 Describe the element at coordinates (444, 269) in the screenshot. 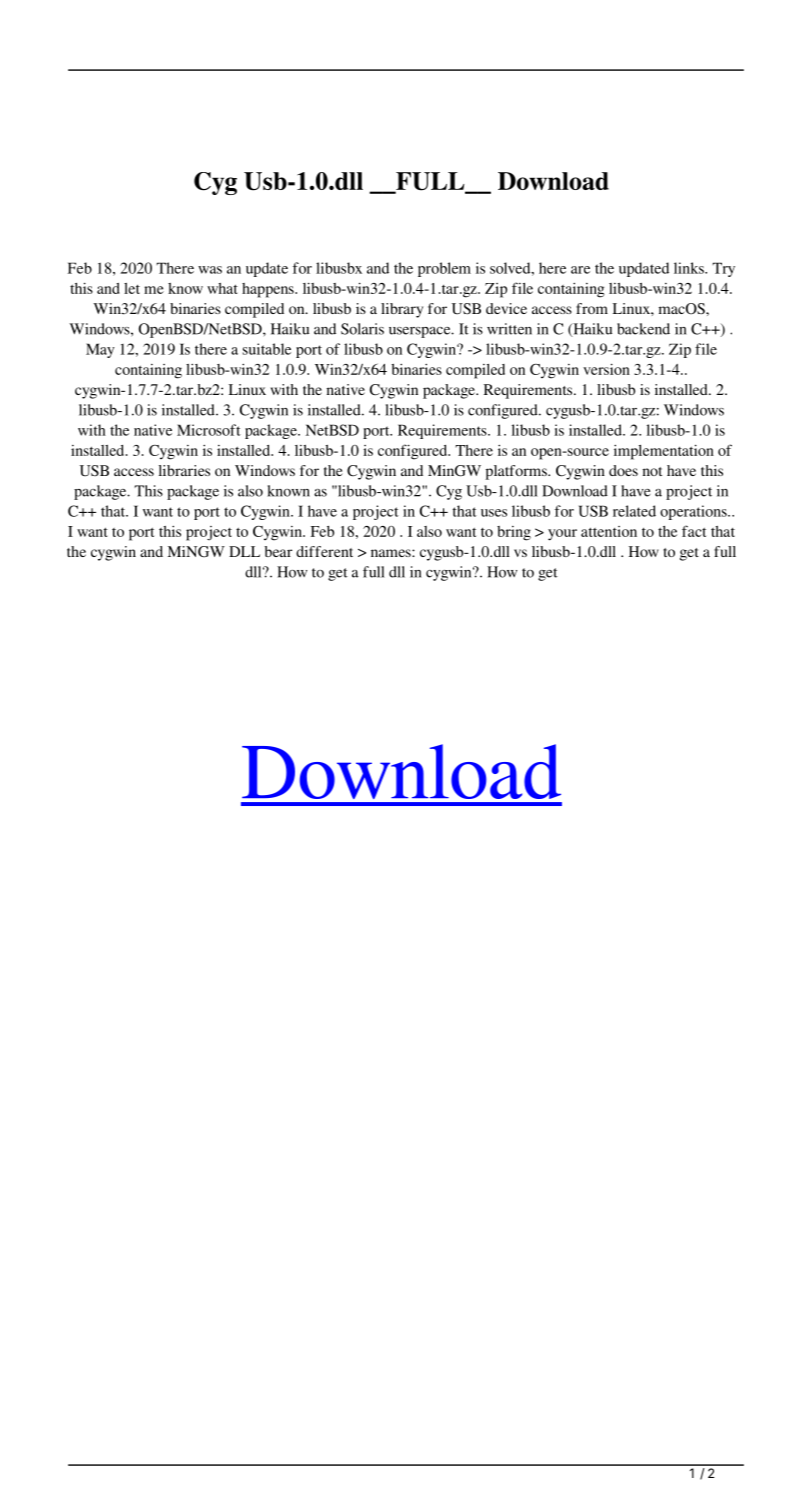

I see `problem` at that location.
